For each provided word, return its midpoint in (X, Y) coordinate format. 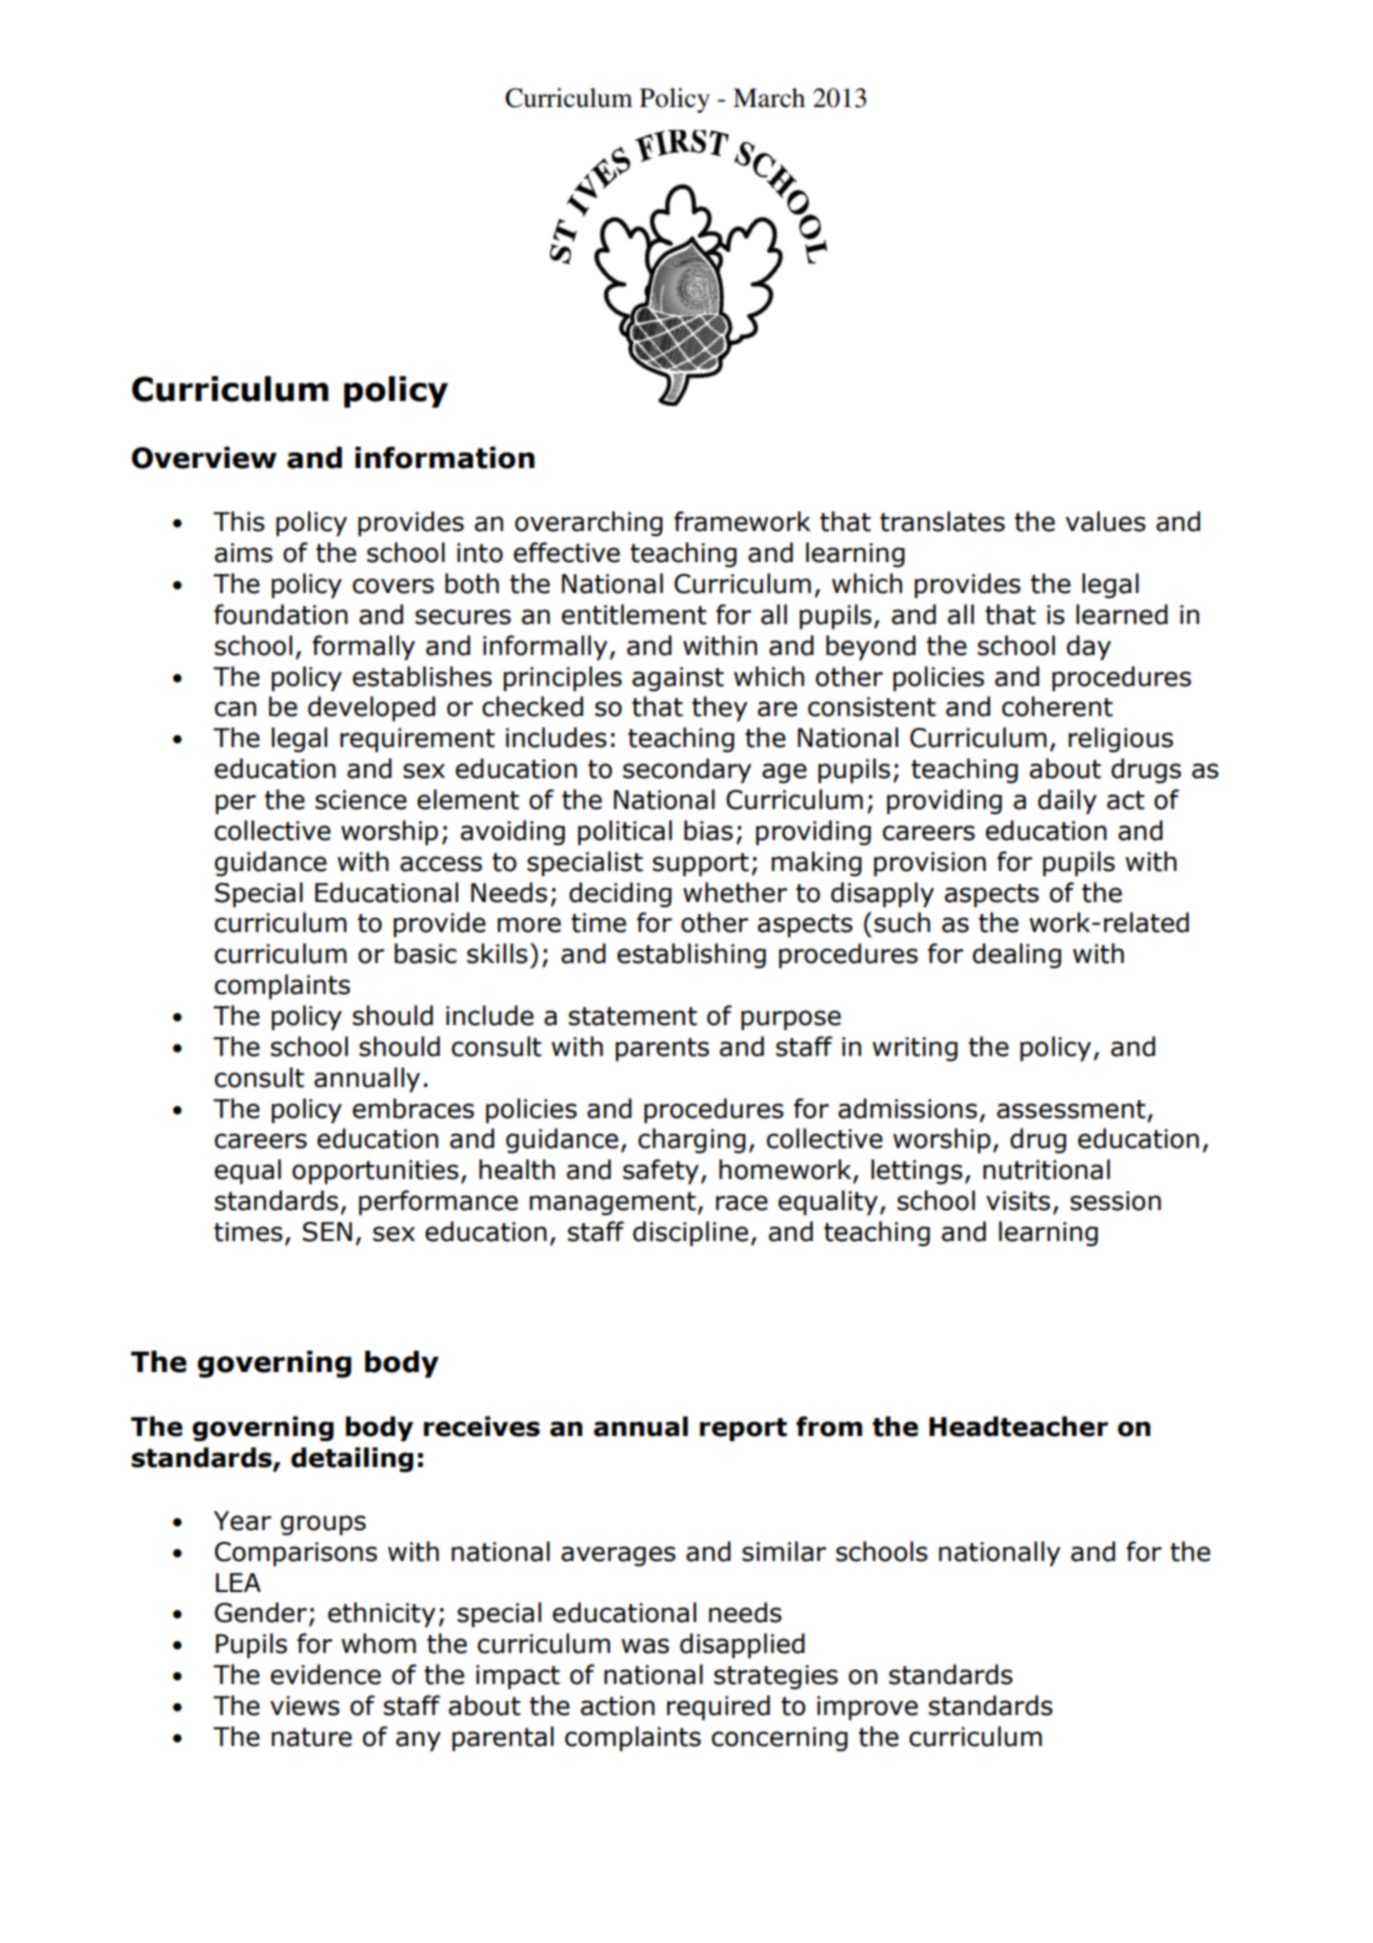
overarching (589, 523)
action (618, 1706)
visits (1018, 1201)
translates (942, 521)
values (1106, 521)
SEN (327, 1232)
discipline (690, 1234)
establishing (691, 955)
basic (426, 953)
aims (244, 553)
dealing (1017, 955)
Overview (204, 457)
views (305, 1706)
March (769, 98)
